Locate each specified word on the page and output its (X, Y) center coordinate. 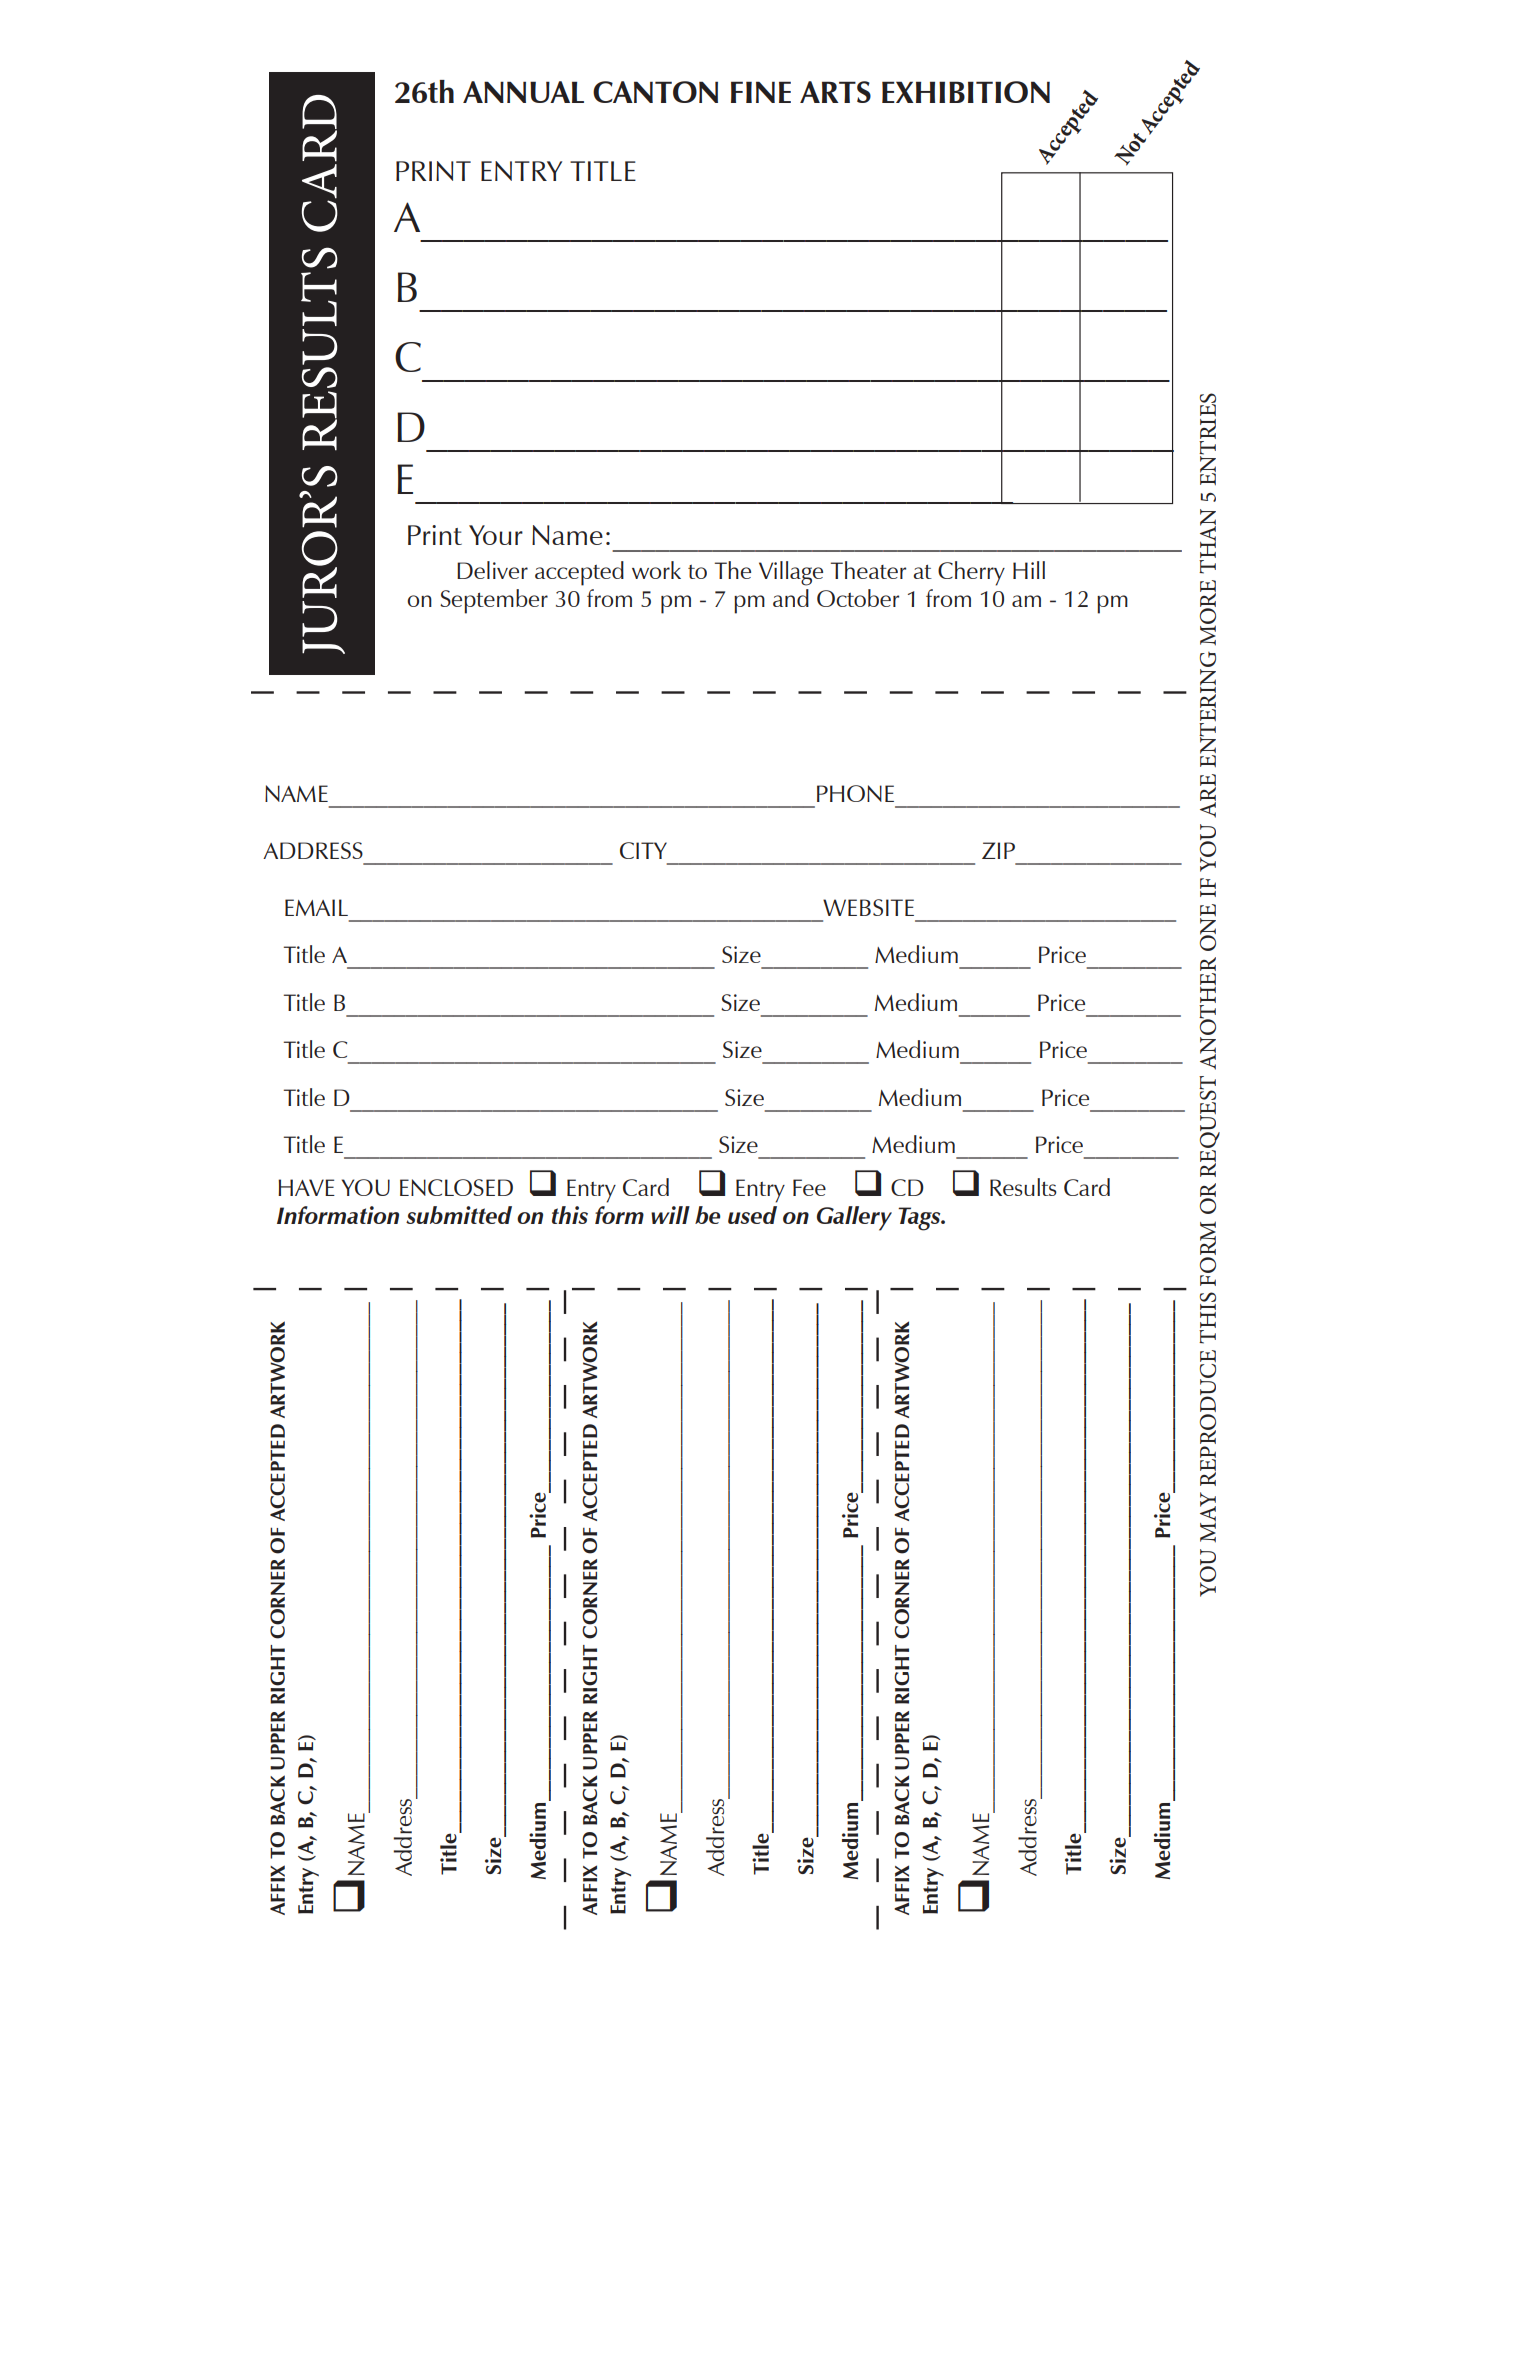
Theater (868, 570)
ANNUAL (523, 92)
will (670, 1215)
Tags (920, 1219)
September (494, 601)
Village (791, 573)
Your (496, 535)
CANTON (655, 92)
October (858, 598)
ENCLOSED (456, 1187)
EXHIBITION (966, 92)
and (791, 598)
